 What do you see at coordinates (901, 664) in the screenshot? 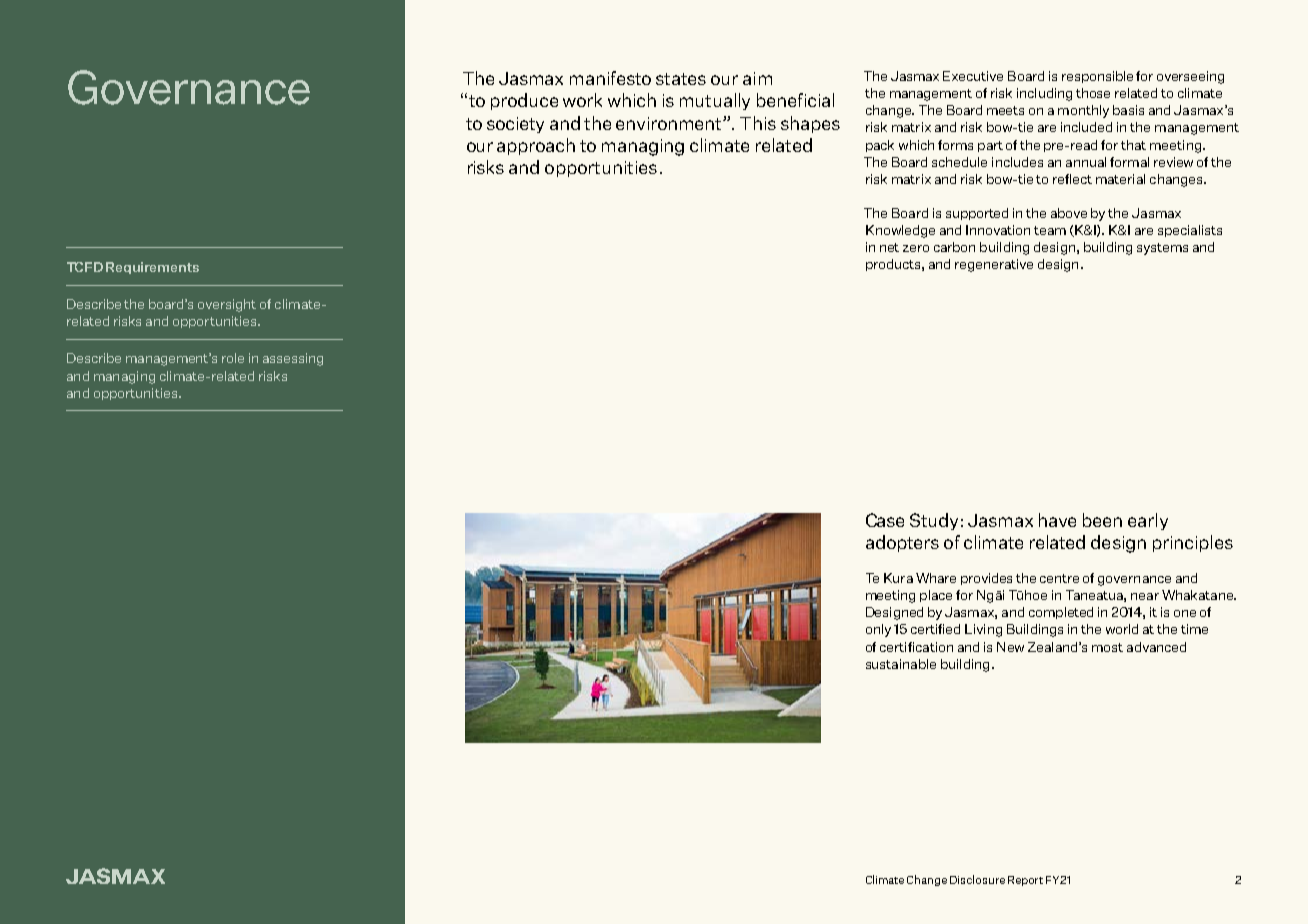
I see `sustainable` at bounding box center [901, 664].
